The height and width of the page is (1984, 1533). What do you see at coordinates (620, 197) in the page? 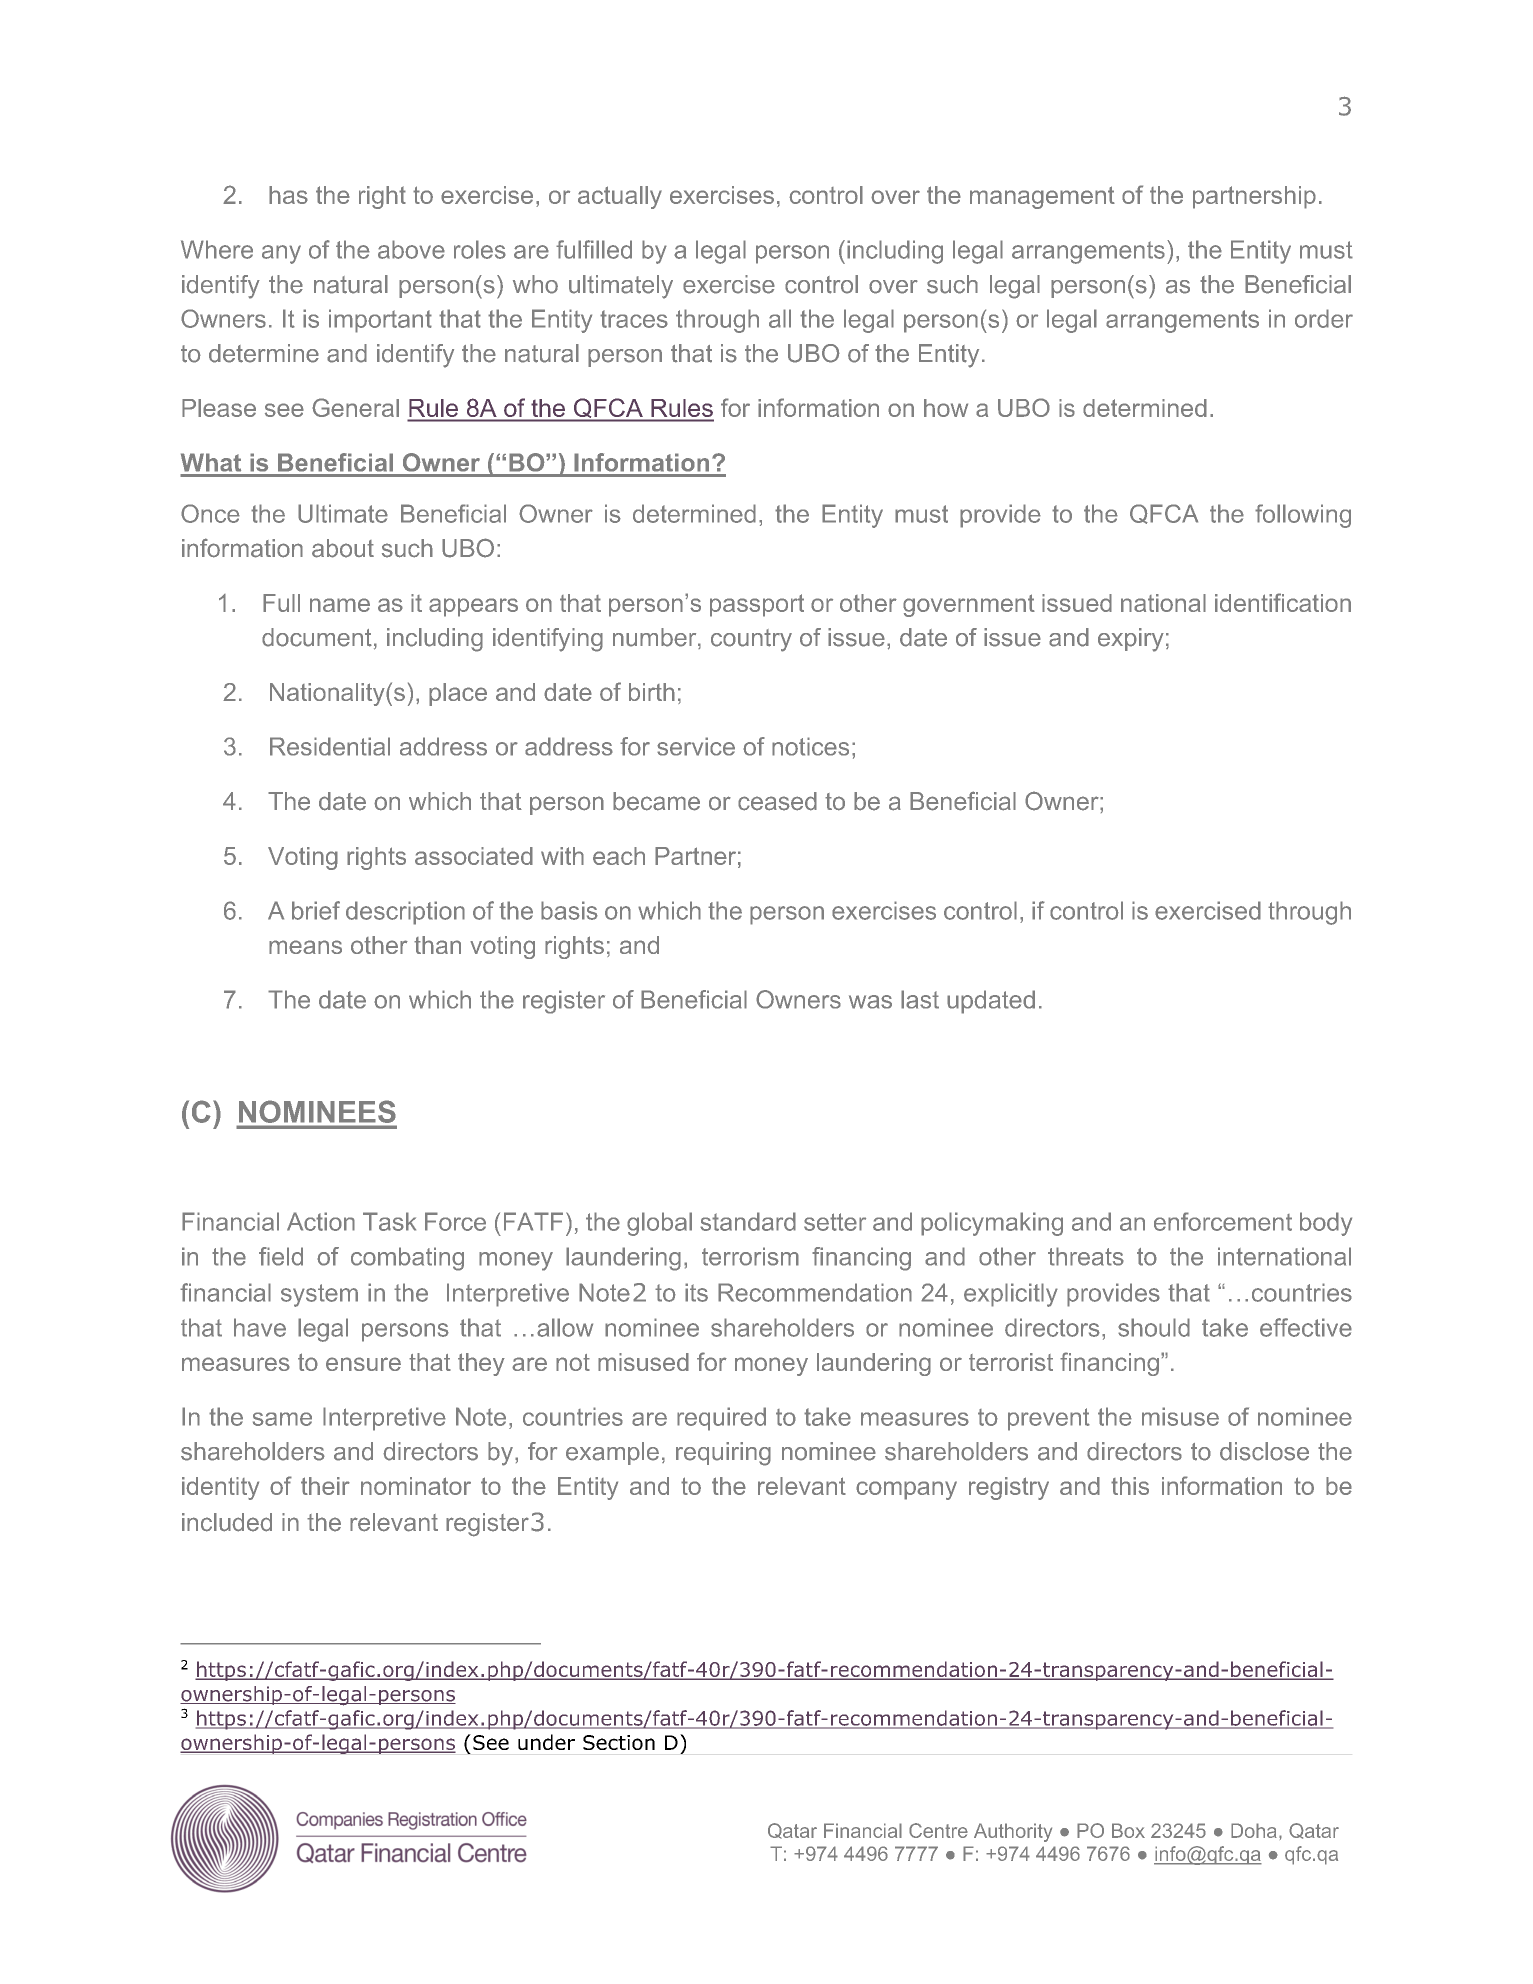
I see `actually` at bounding box center [620, 197].
